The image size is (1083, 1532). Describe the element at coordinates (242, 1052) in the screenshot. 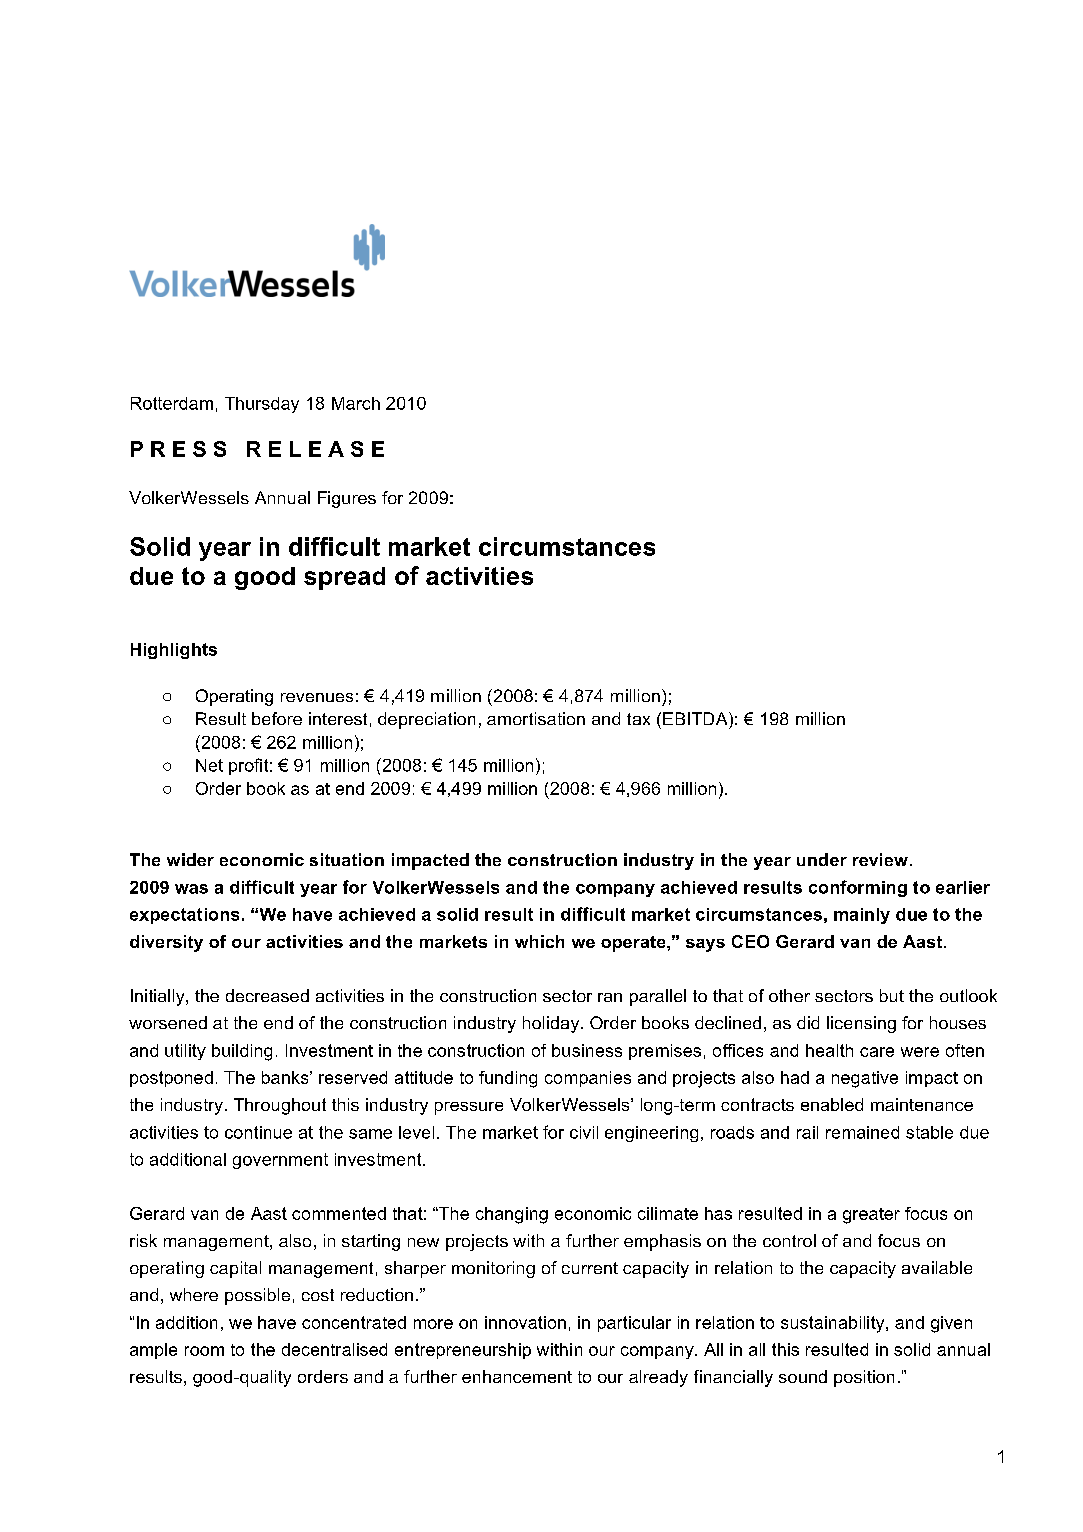

I see `building` at that location.
